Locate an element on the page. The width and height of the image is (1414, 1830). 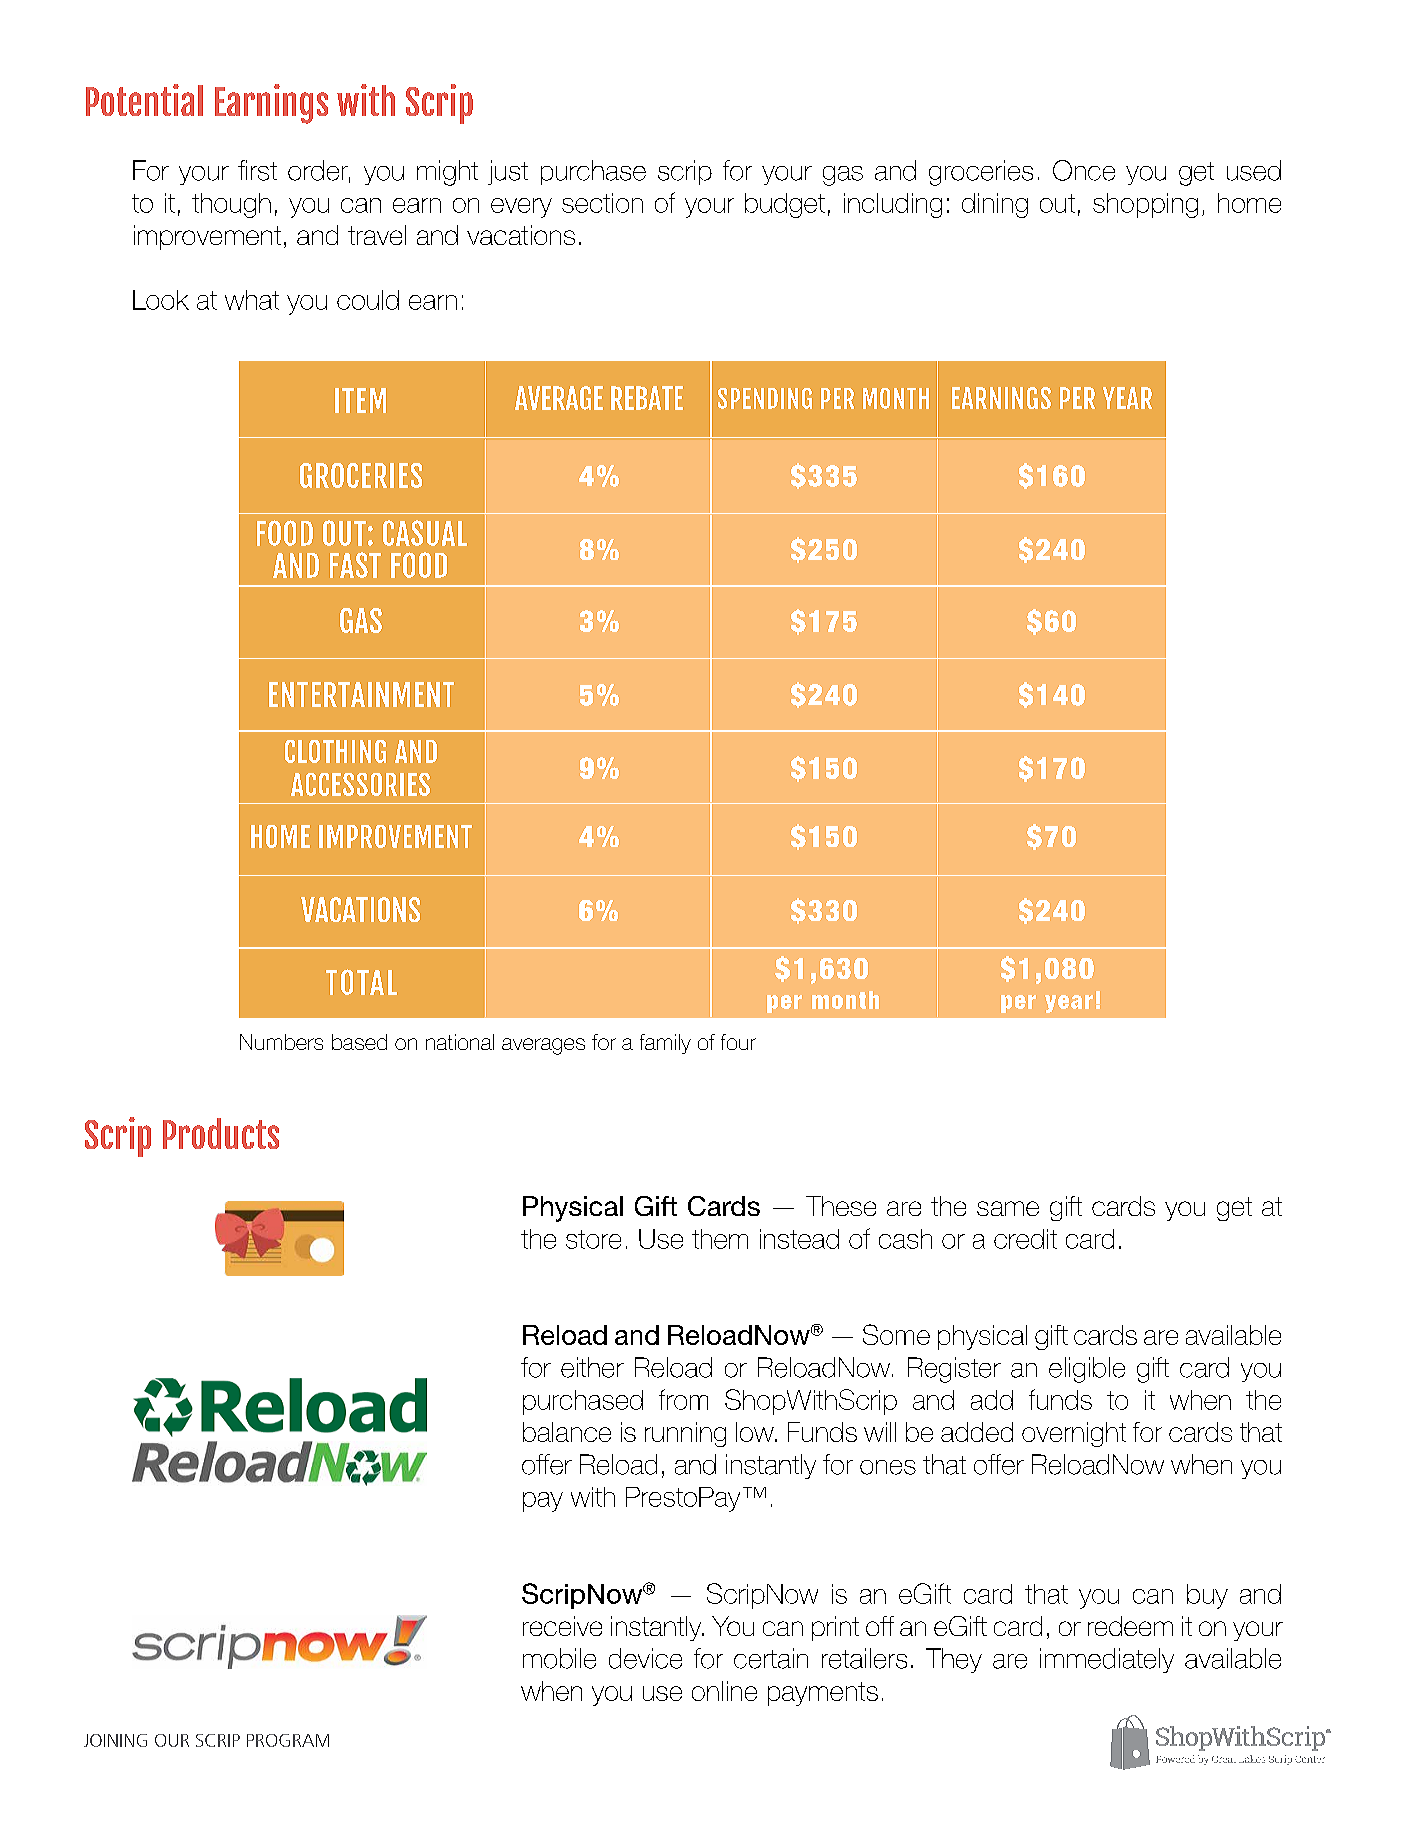
ENTERTAINMENT is located at coordinates (361, 694).
